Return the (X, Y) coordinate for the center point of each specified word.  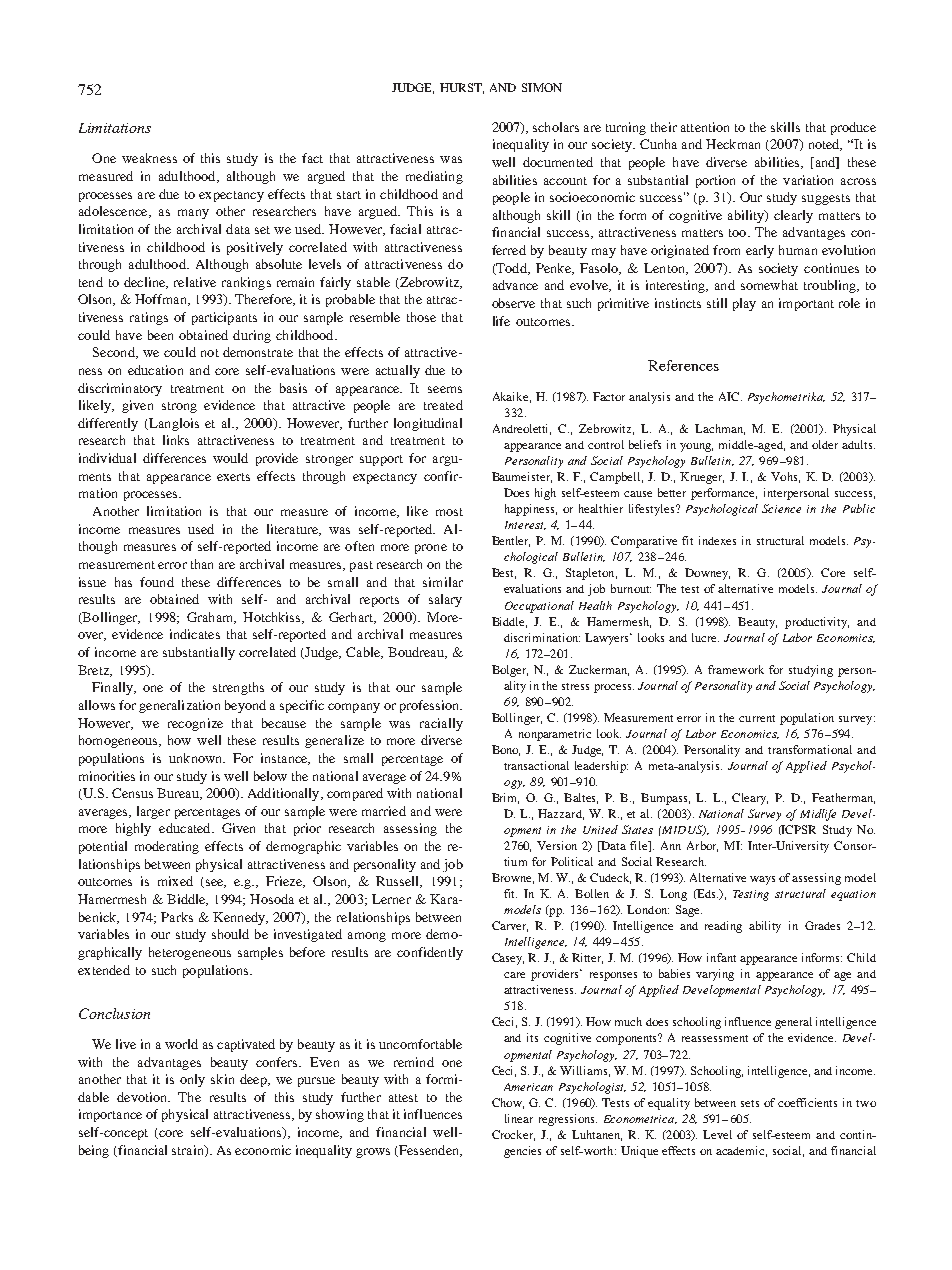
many (193, 214)
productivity (817, 623)
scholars (556, 127)
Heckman (733, 144)
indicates (195, 634)
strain (189, 1151)
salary (445, 600)
